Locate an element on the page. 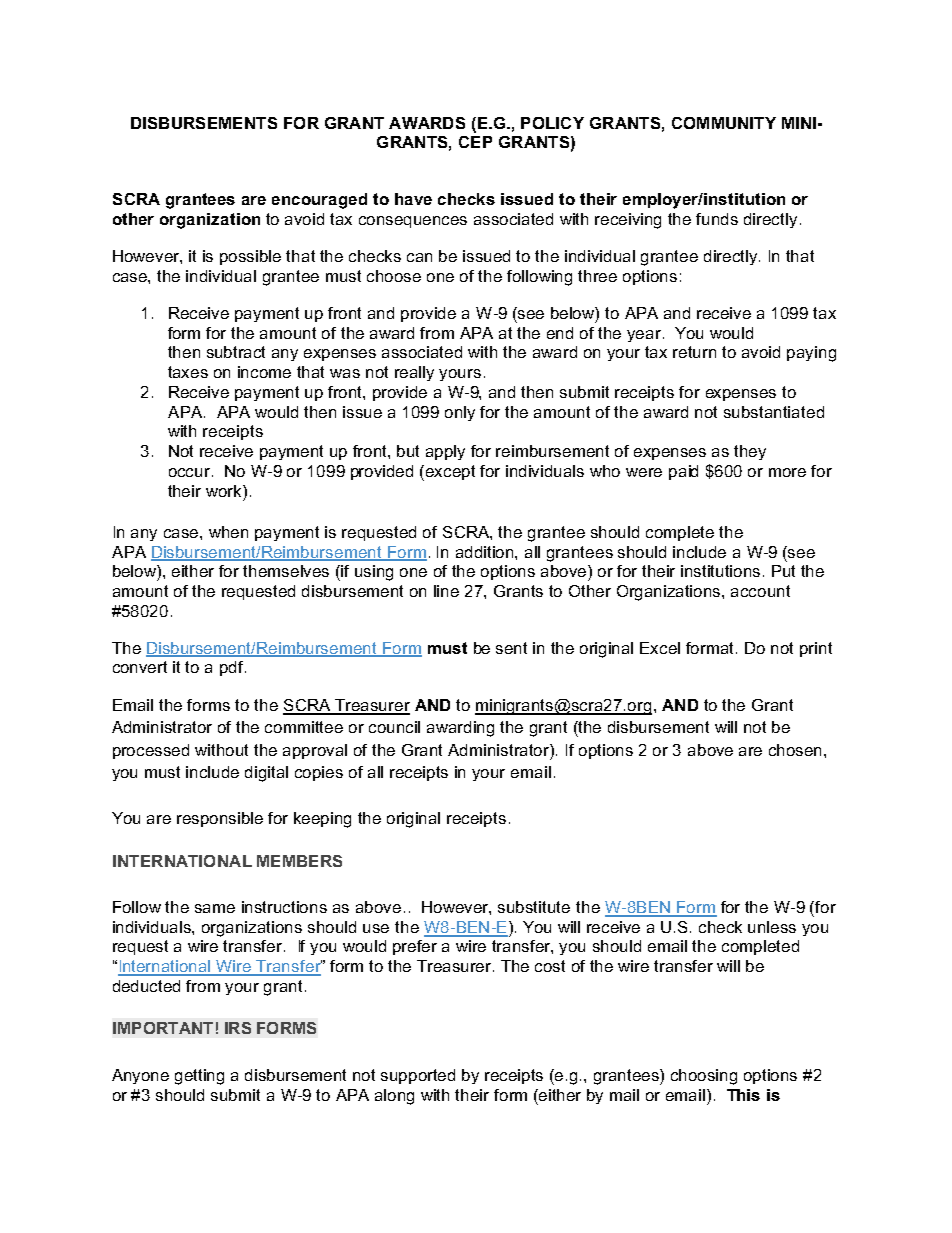 The height and width of the document is (1233, 952). they is located at coordinates (750, 452).
